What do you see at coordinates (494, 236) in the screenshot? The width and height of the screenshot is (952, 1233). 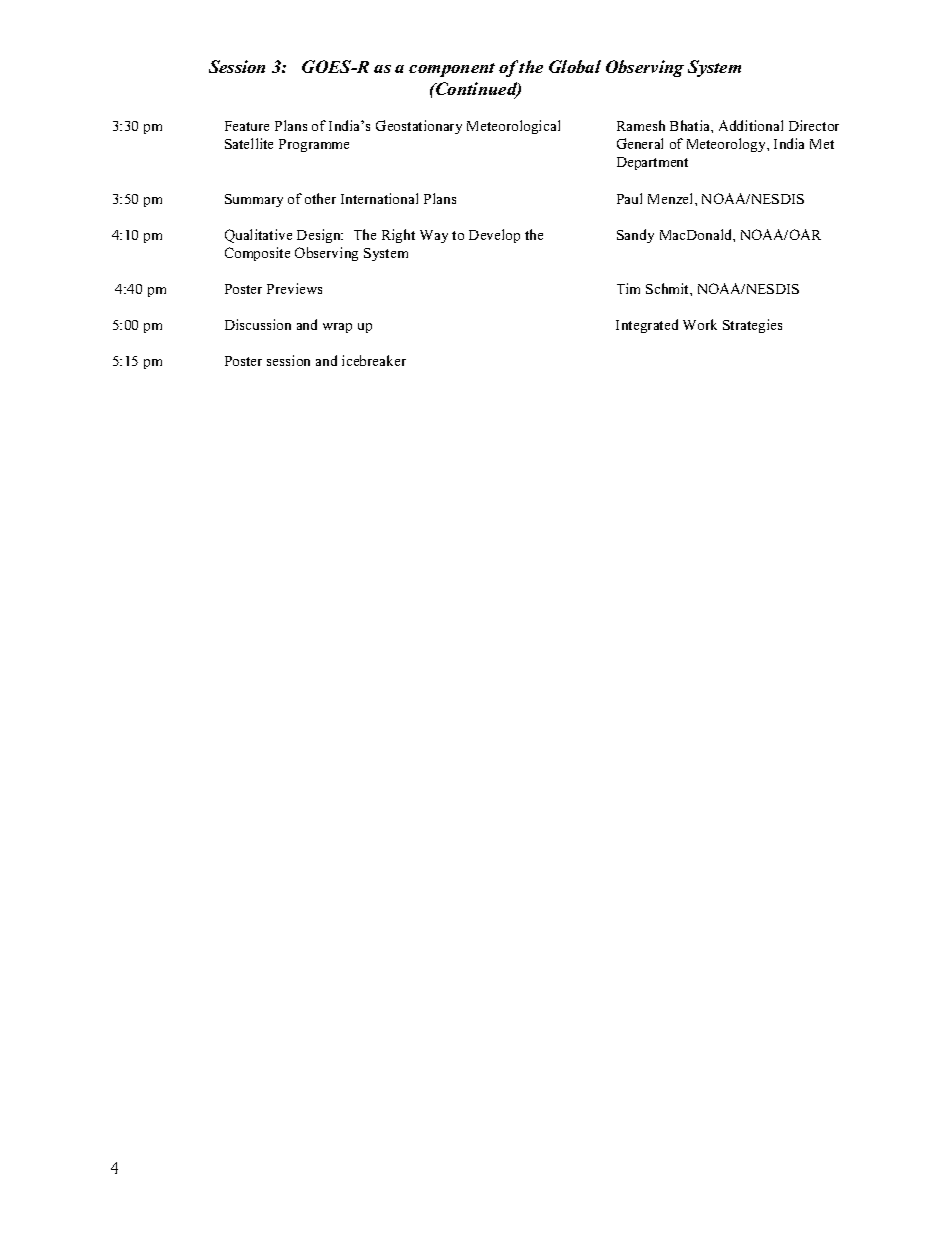 I see `Develop` at bounding box center [494, 236].
